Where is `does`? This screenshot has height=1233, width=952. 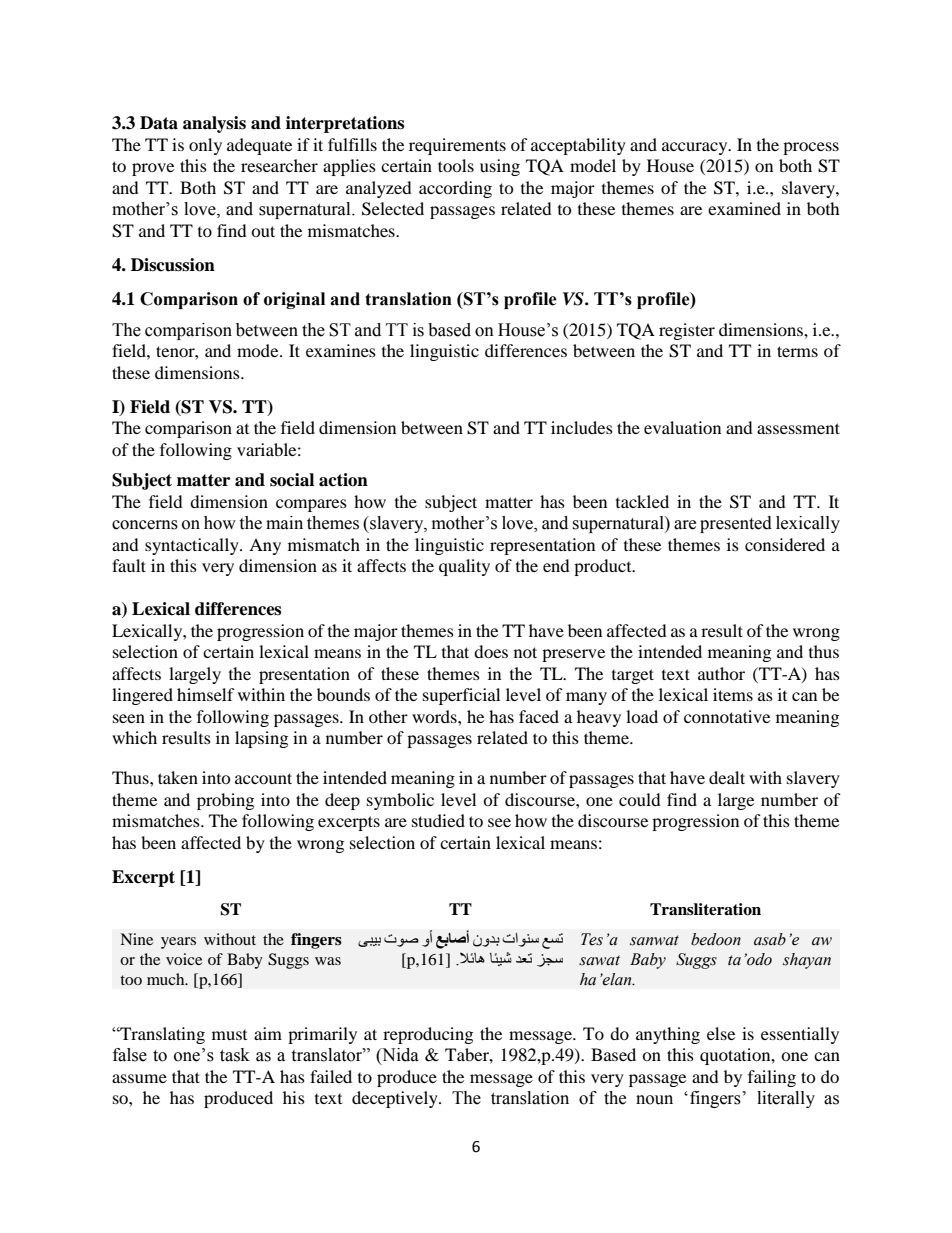
does is located at coordinates (491, 651).
